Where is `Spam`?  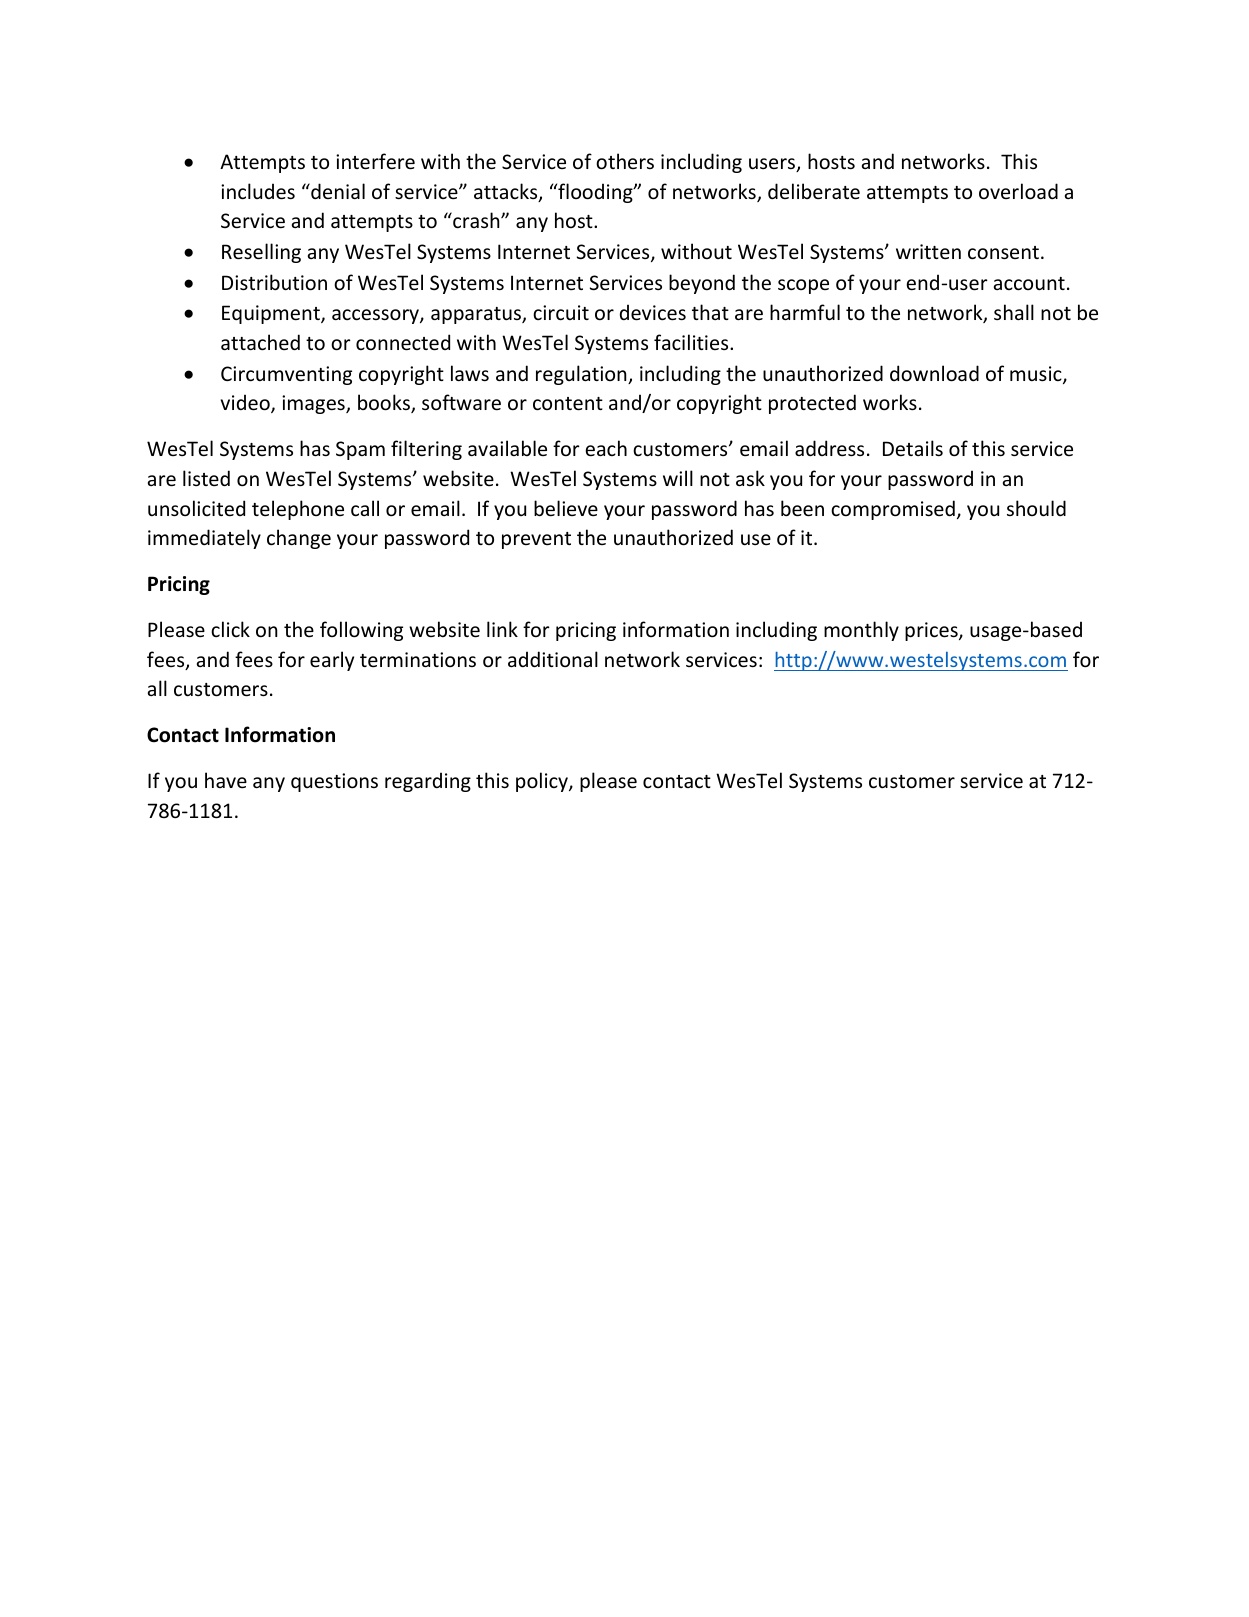 Spam is located at coordinates (360, 450).
